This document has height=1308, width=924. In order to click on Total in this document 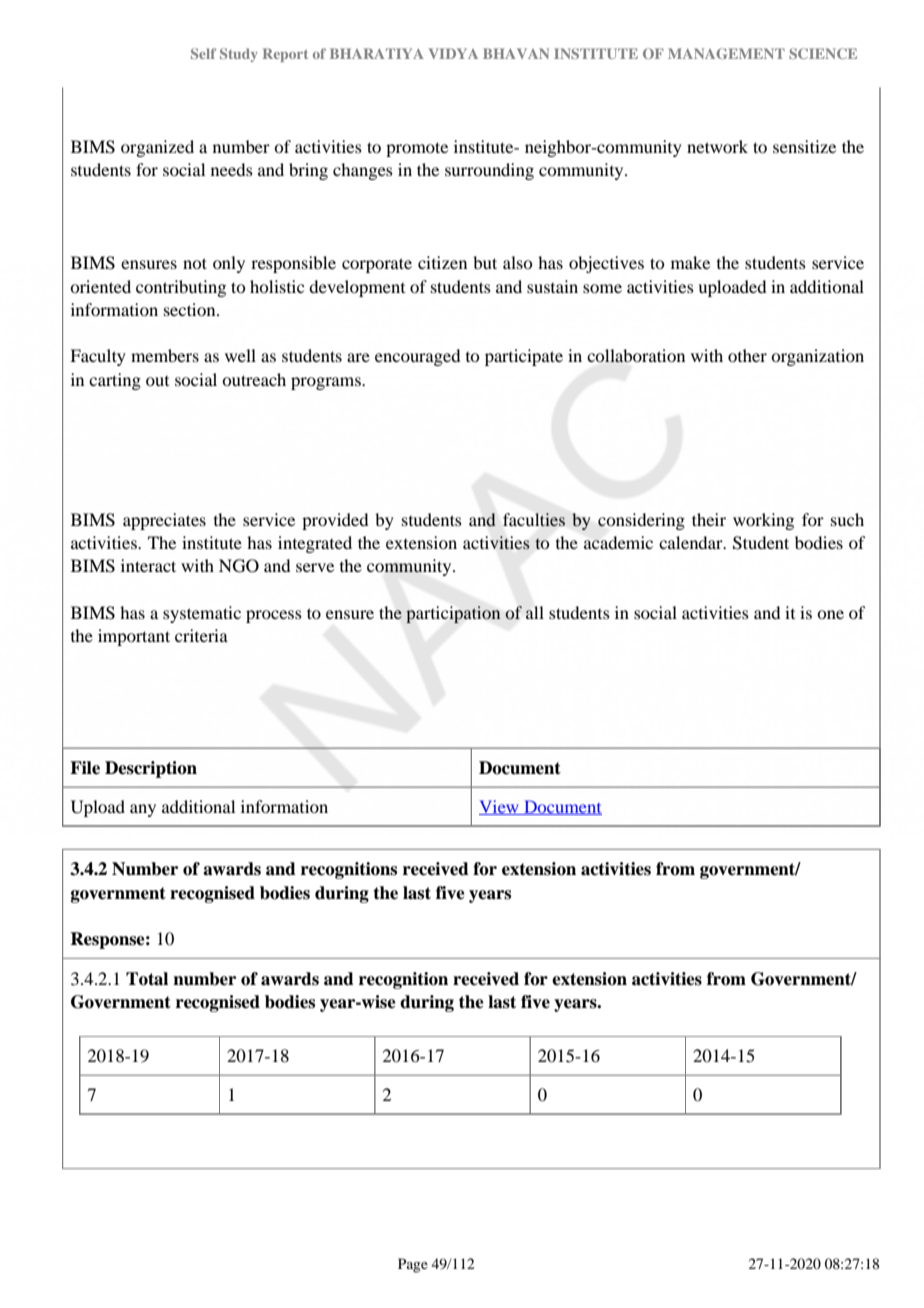, I will do `click(147, 979)`.
